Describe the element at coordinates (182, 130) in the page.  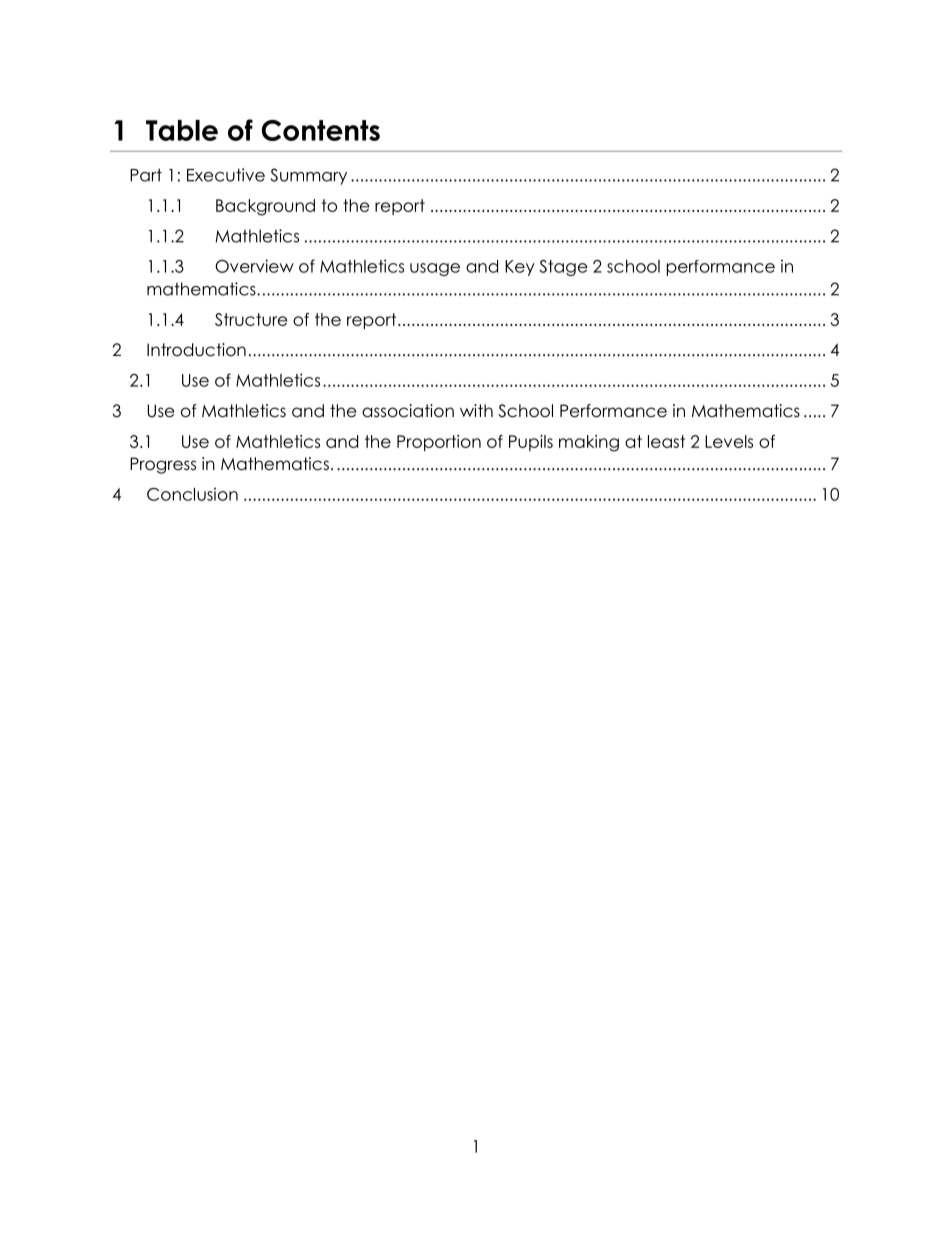
I see `Table` at that location.
